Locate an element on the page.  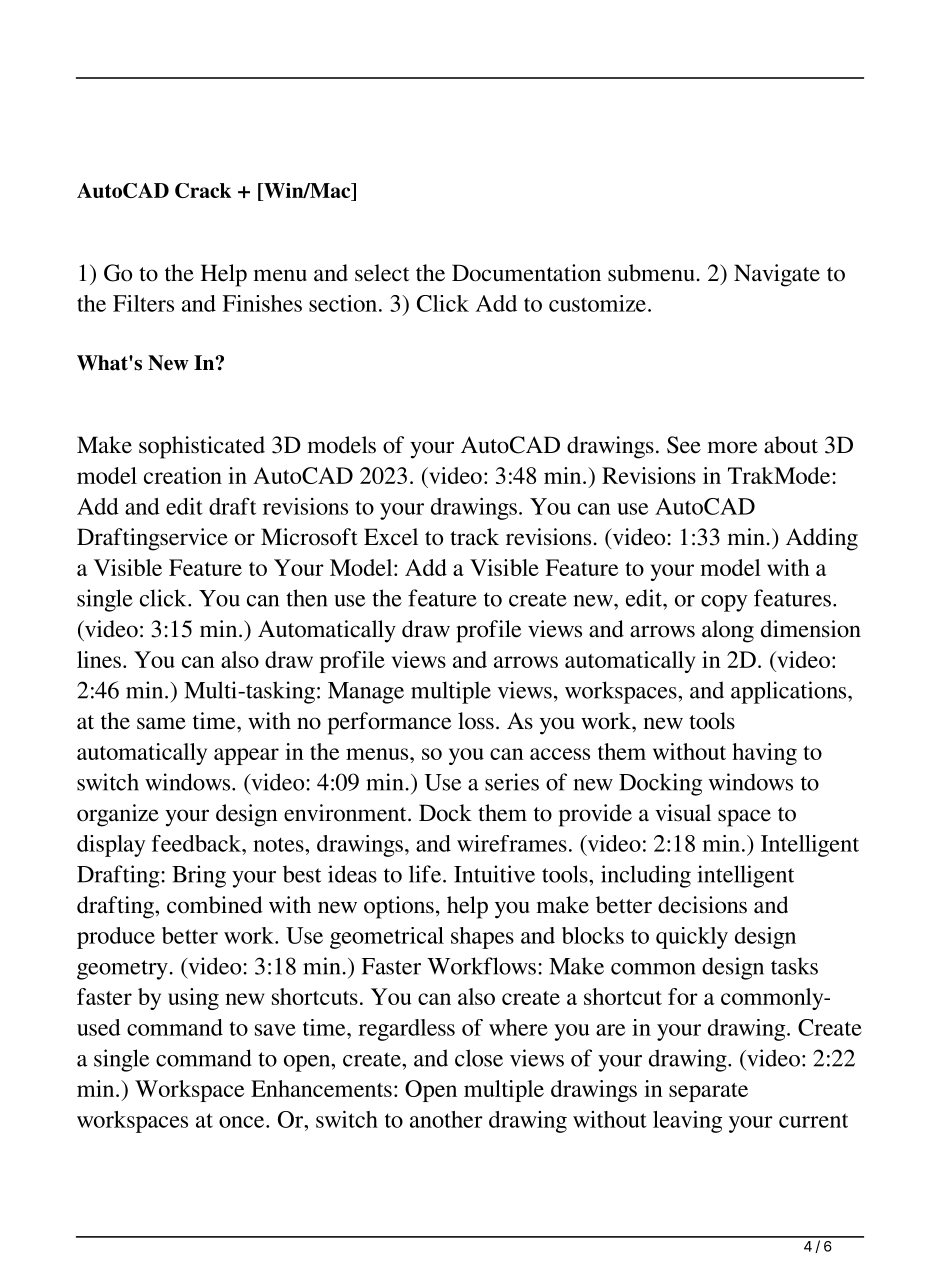
Bring is located at coordinates (199, 876).
